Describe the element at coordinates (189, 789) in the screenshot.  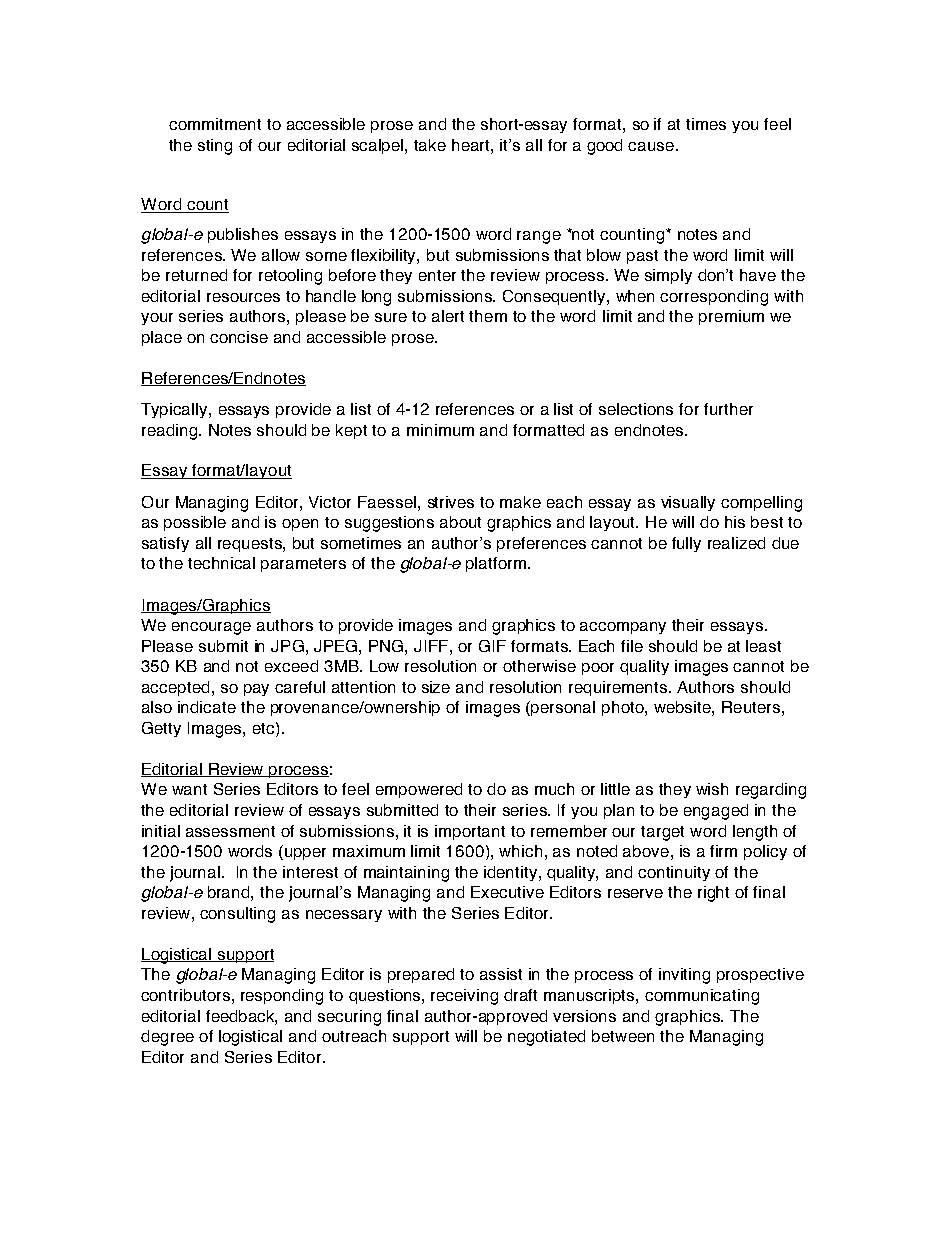
I see `want` at that location.
